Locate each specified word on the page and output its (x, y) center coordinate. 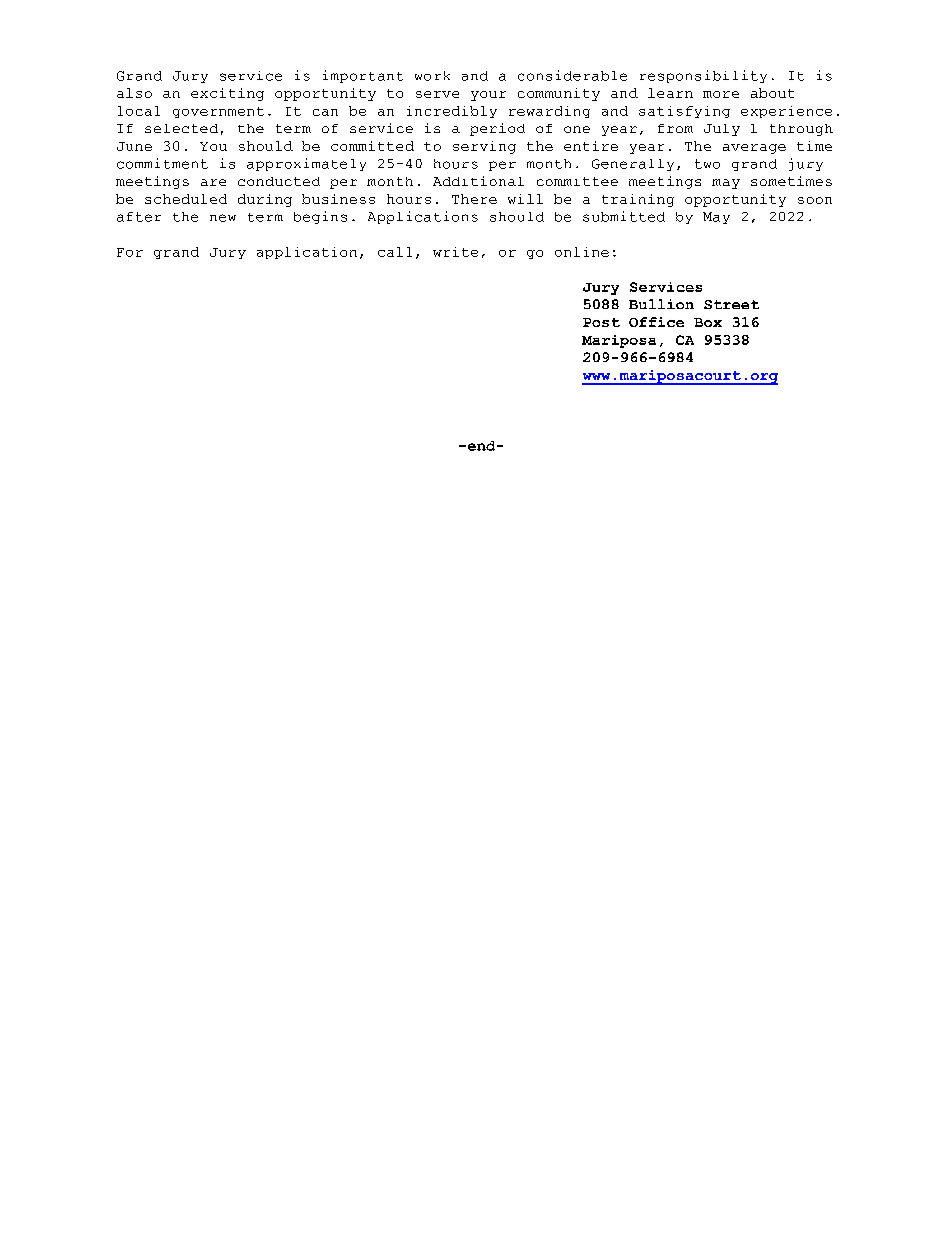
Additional (478, 181)
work (432, 76)
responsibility (703, 76)
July (722, 130)
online (582, 252)
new (223, 218)
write (455, 252)
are (213, 182)
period (497, 129)
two (707, 164)
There (474, 199)
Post (601, 322)
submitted (624, 216)
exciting (227, 94)
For (130, 252)
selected (181, 128)
